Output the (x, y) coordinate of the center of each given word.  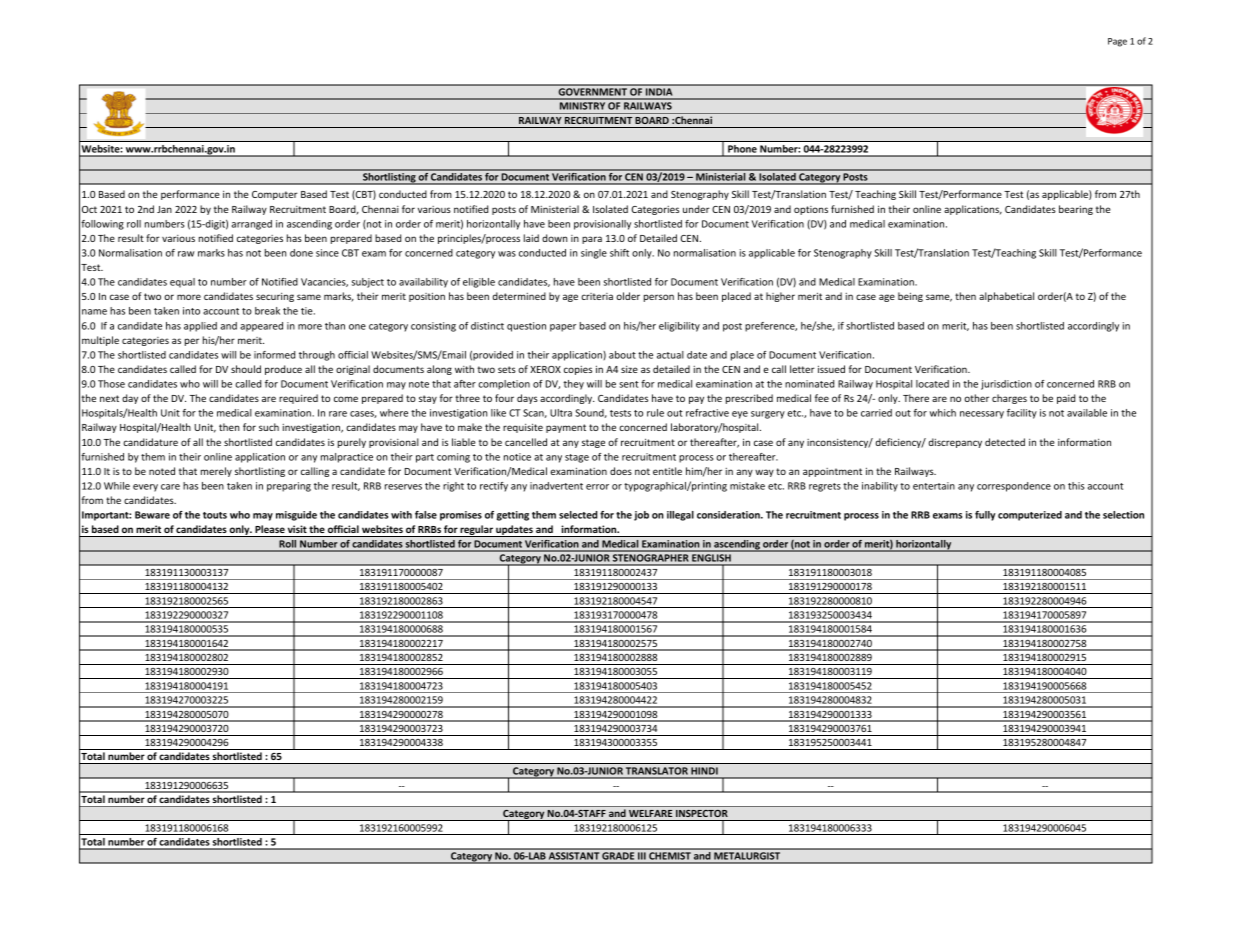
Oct (89, 209)
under (696, 209)
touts (215, 515)
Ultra (561, 413)
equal (182, 283)
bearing (1076, 210)
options (811, 210)
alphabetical (1006, 297)
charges (1009, 399)
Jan (164, 209)
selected (578, 515)
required (298, 399)
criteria (597, 296)
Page (1117, 42)
